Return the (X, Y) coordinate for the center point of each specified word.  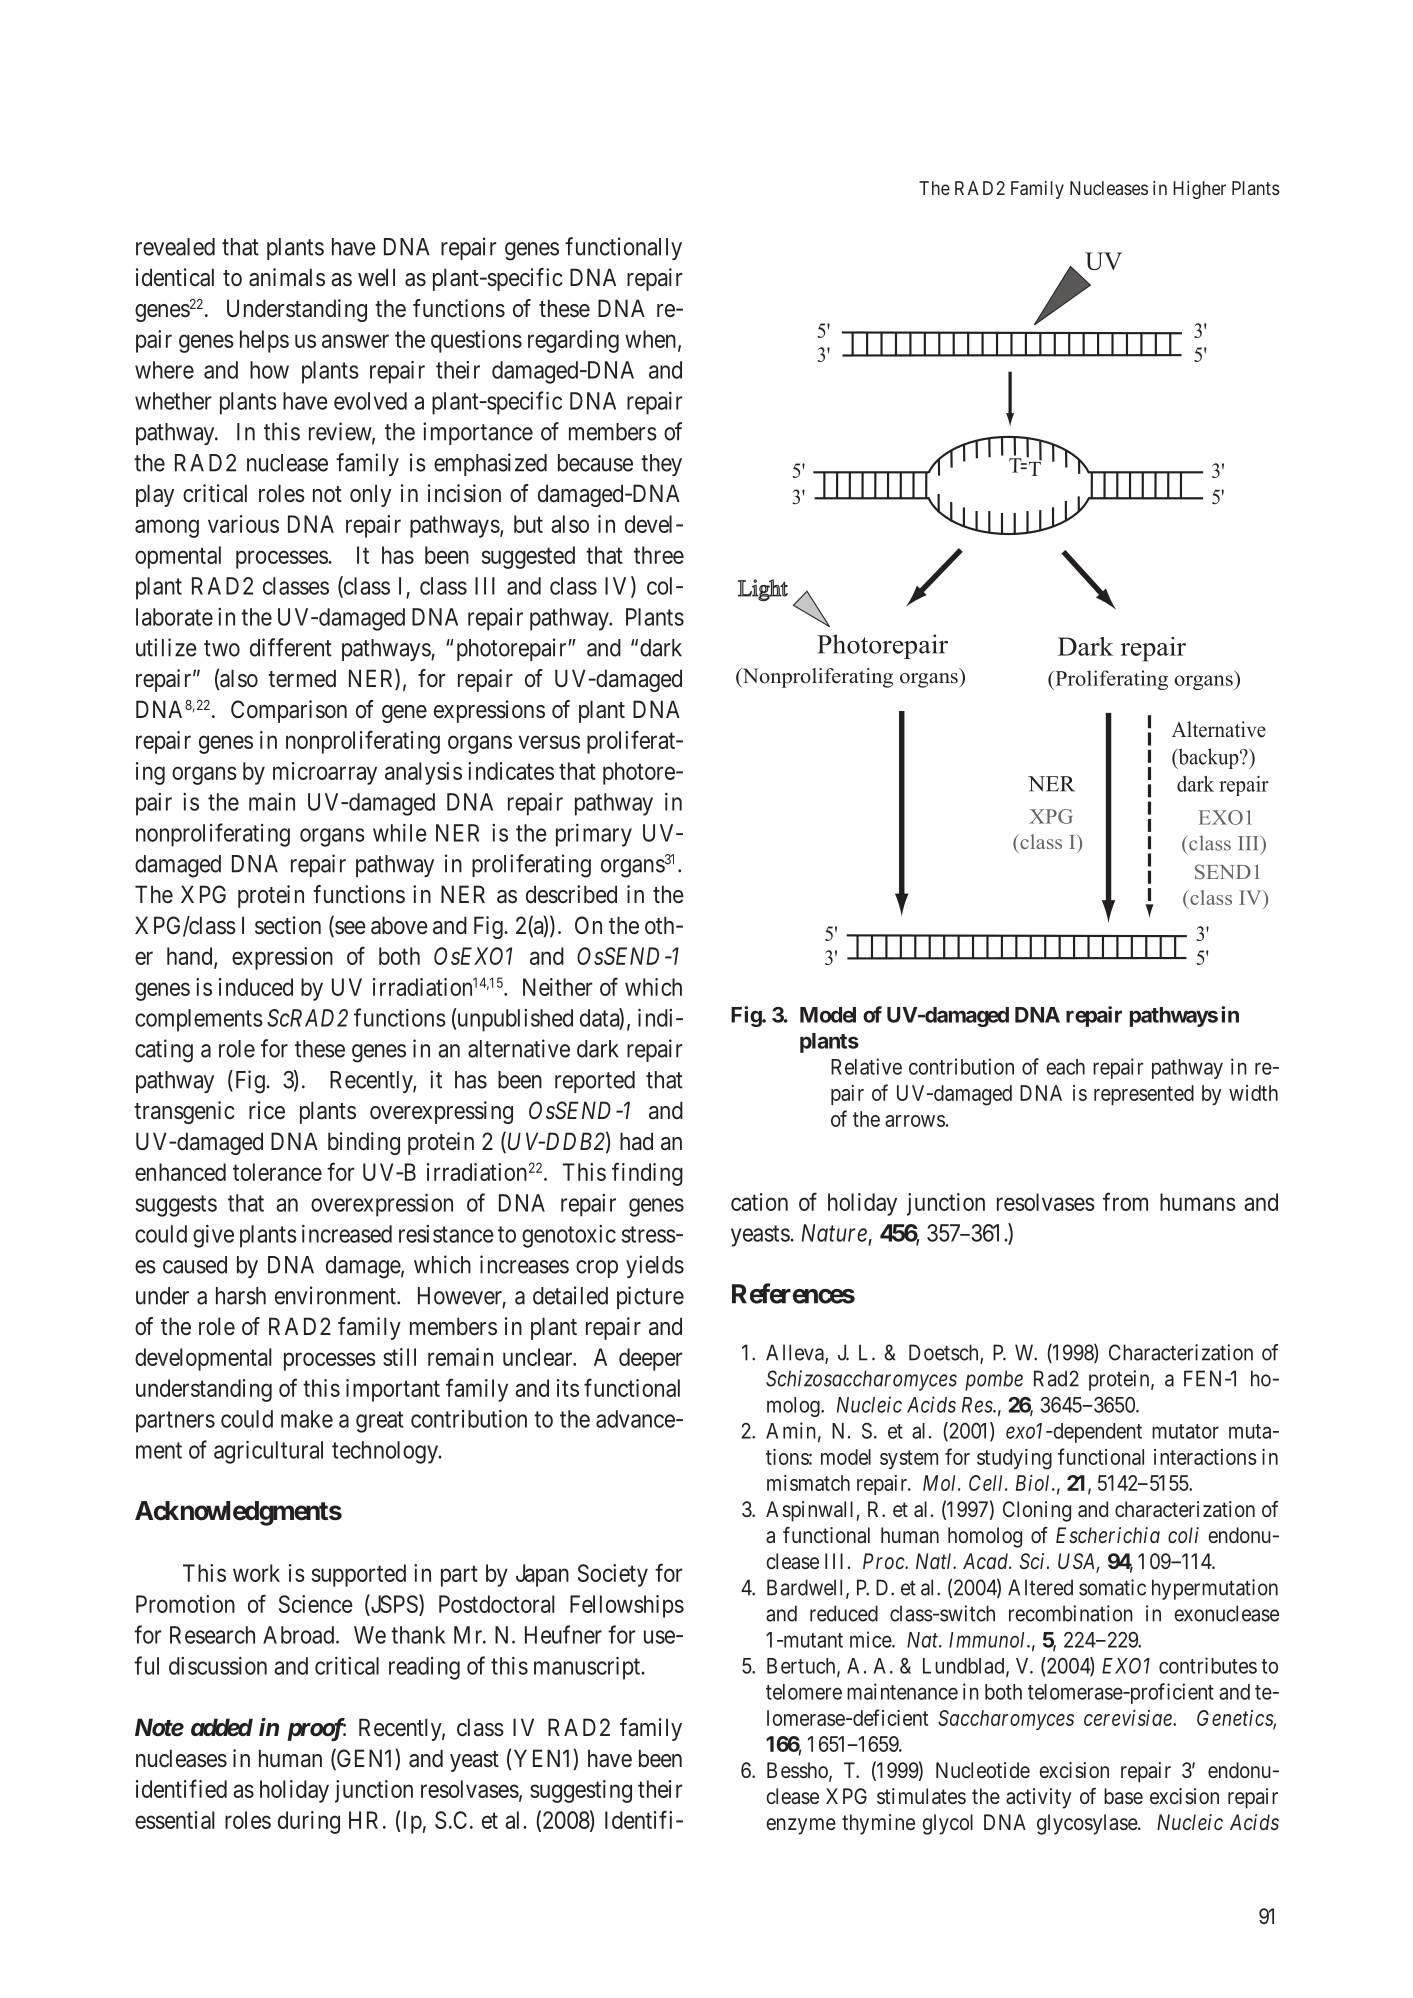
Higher (1199, 190)
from (1125, 1201)
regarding (573, 341)
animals (287, 277)
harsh (241, 1296)
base (1123, 1796)
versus (549, 742)
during (309, 1822)
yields (655, 1266)
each (1065, 1067)
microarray (325, 773)
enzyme (801, 1826)
